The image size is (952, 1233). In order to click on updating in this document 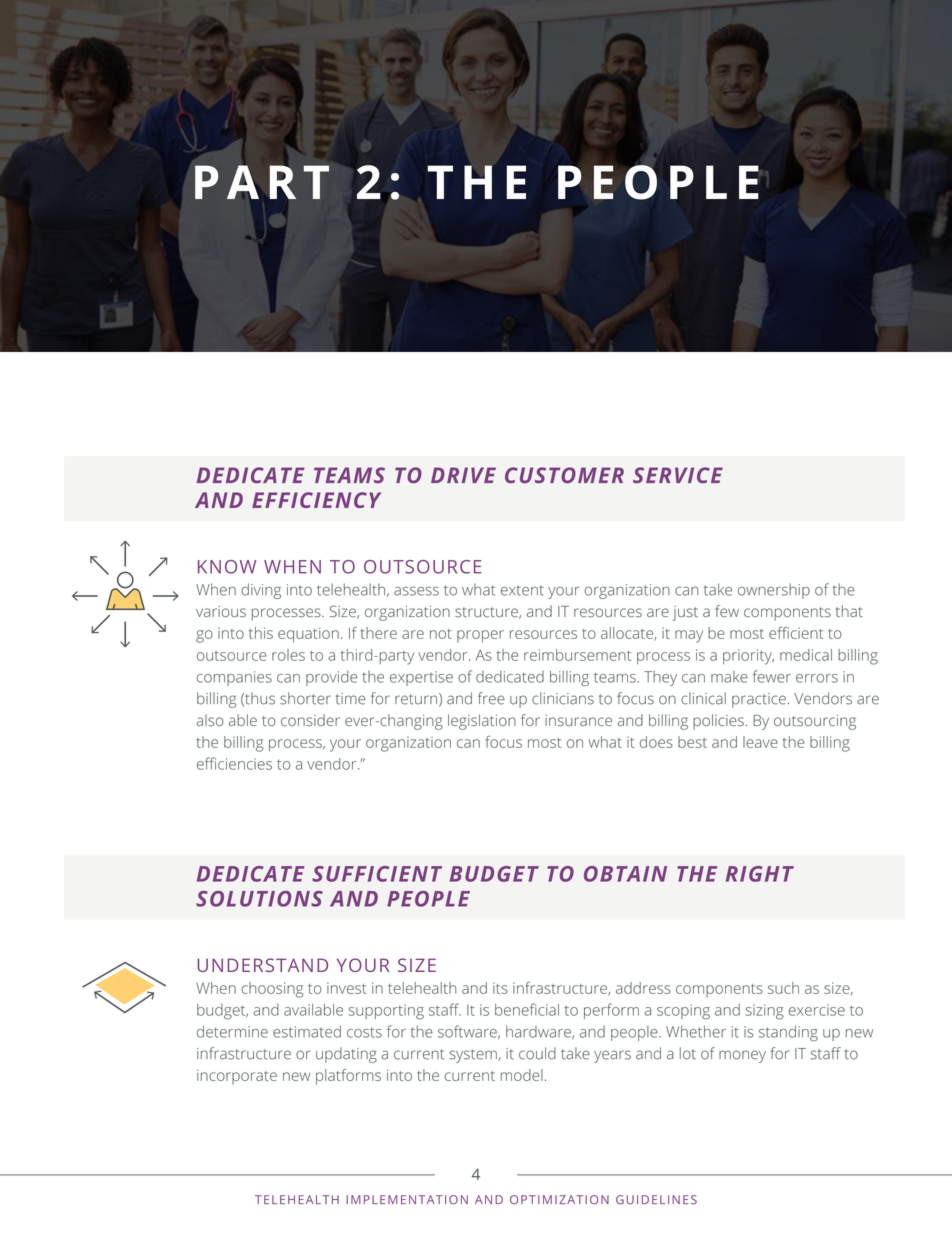, I will do `click(346, 1055)`.
